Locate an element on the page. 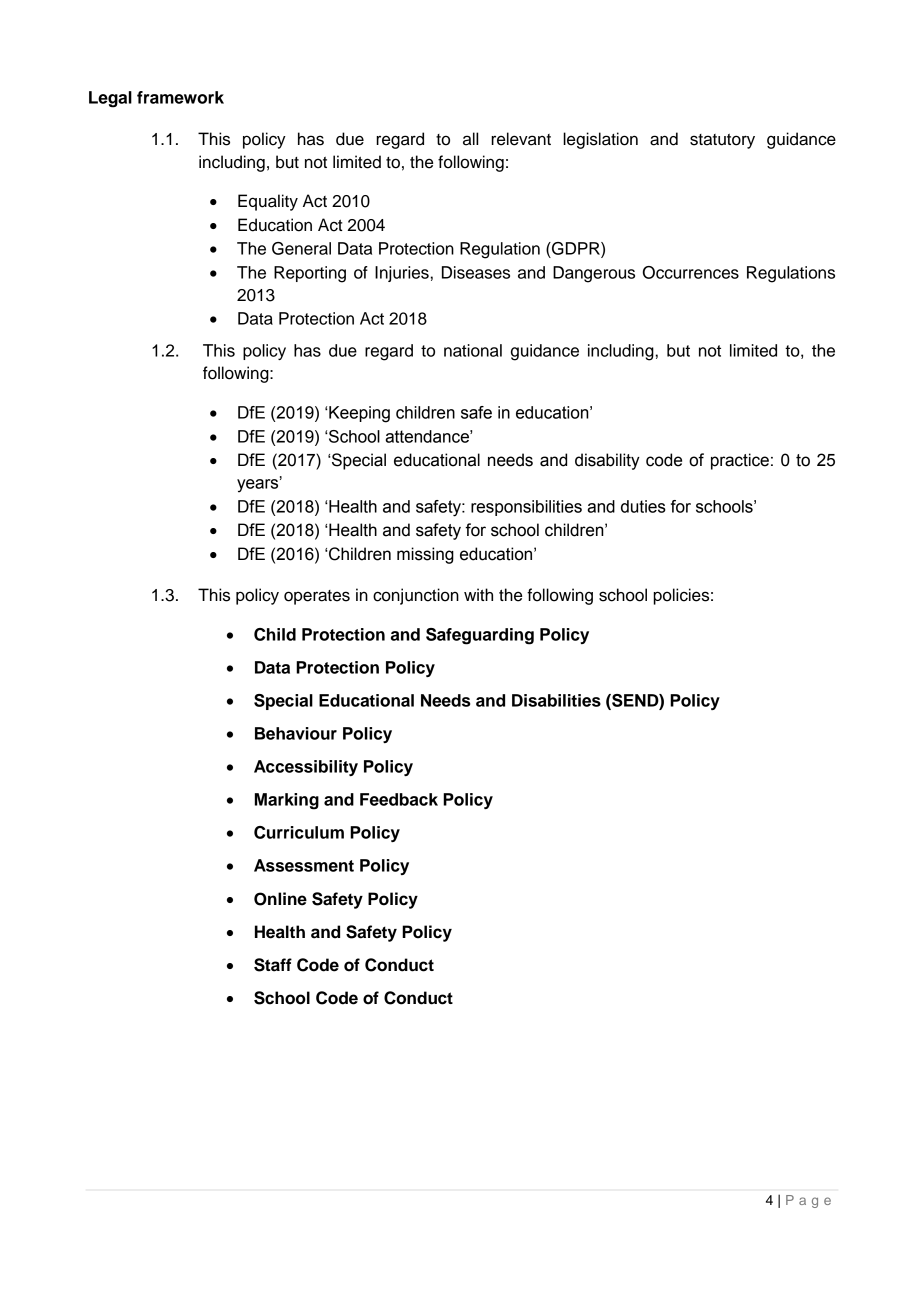 Image resolution: width=924 pixels, height=1308 pixels. Disabilities is located at coordinates (556, 700).
